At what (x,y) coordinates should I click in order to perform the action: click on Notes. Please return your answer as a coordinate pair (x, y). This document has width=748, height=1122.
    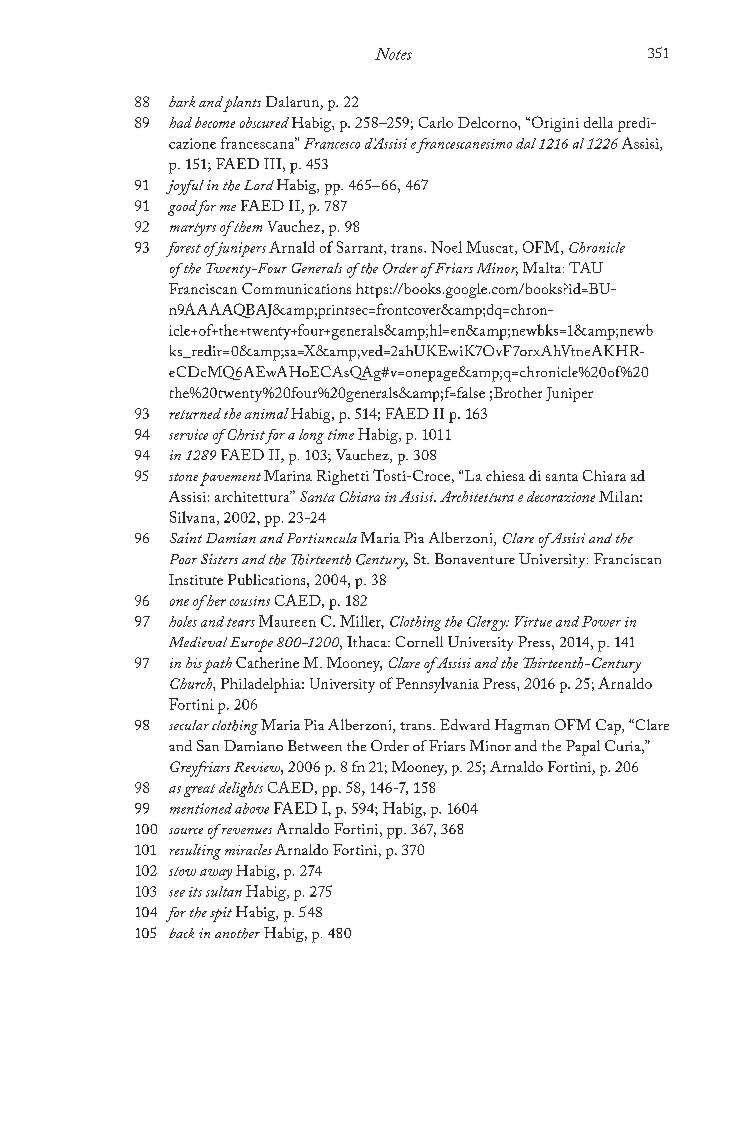
    Looking at the image, I should click on (393, 54).
